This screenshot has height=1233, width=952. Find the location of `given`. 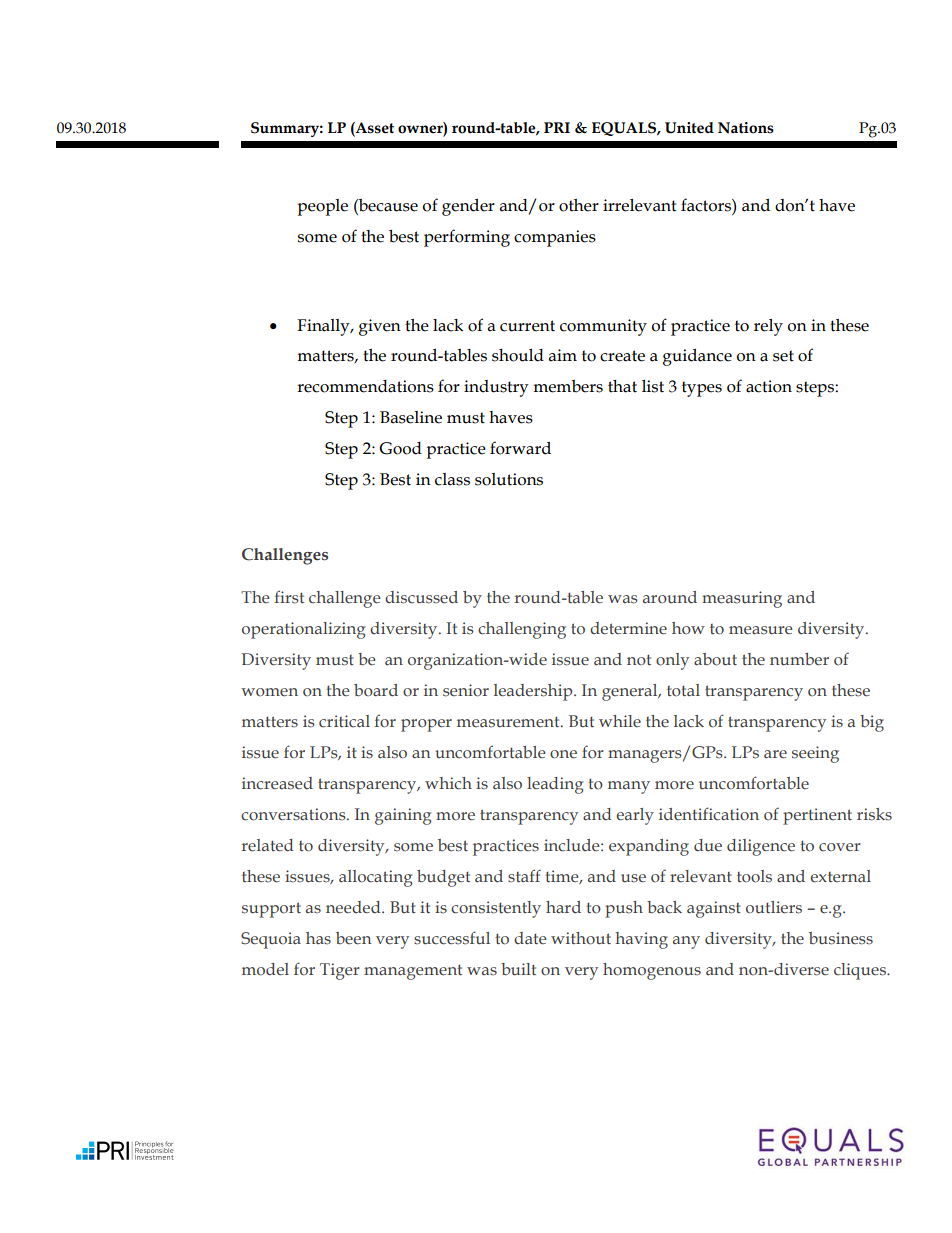

given is located at coordinates (380, 327).
